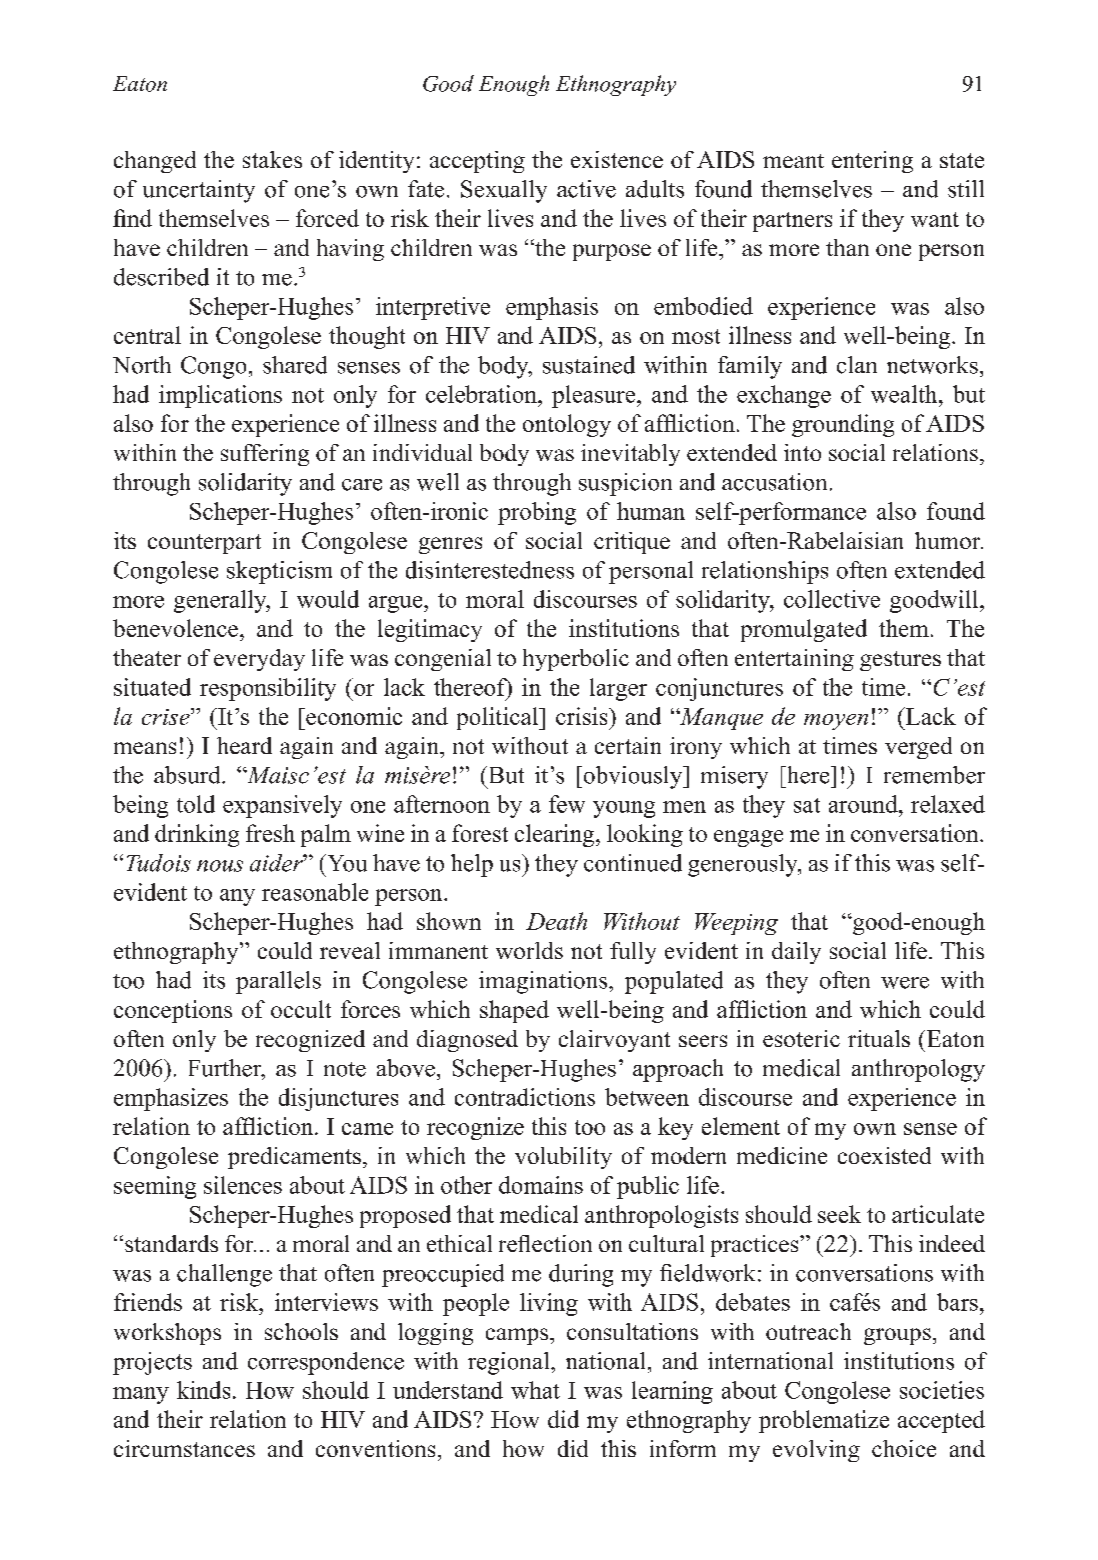 This image has height=1560, width=1098. Describe the element at coordinates (272, 159) in the image. I see `stakes` at that location.
